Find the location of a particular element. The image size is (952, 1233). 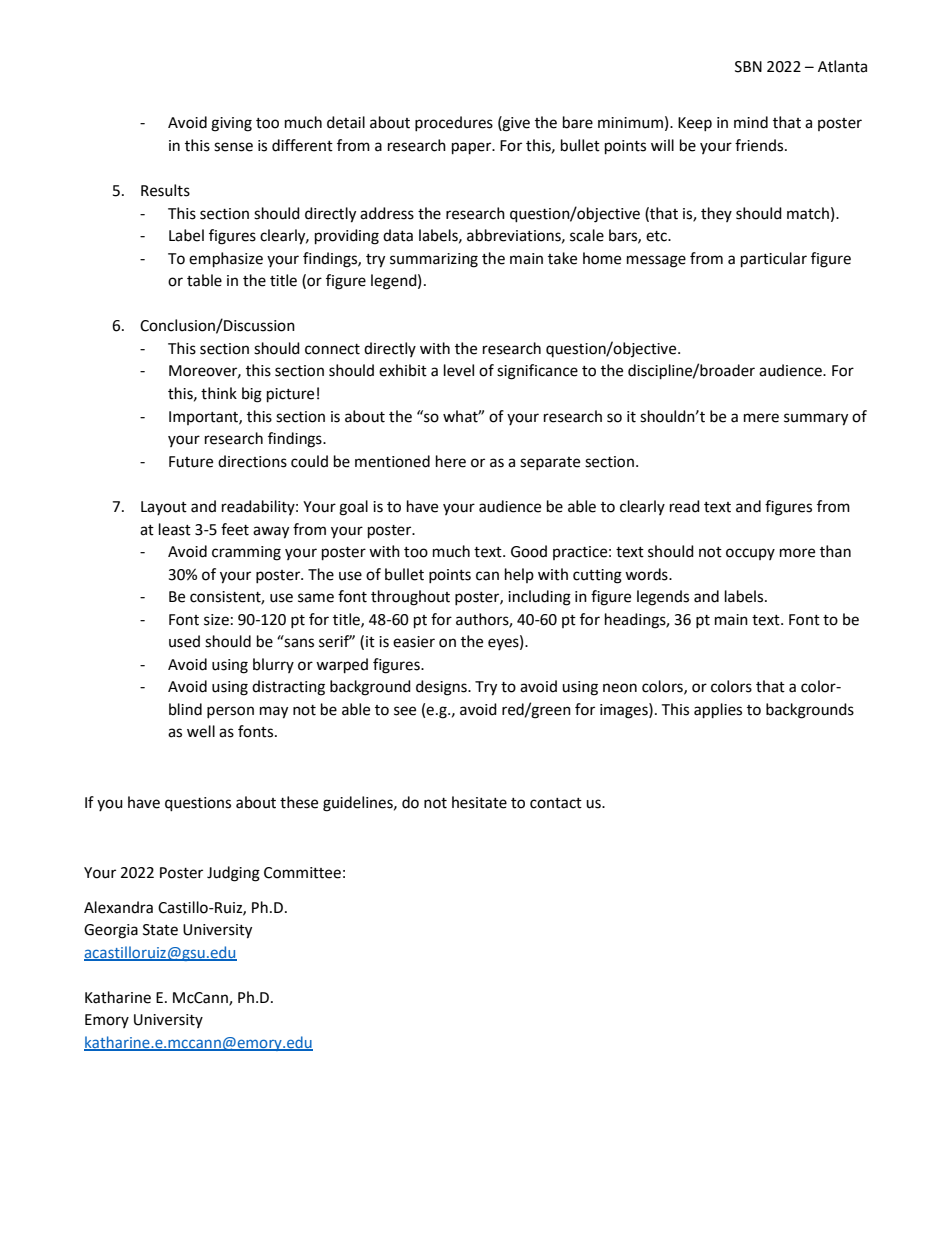

mind is located at coordinates (751, 122).
